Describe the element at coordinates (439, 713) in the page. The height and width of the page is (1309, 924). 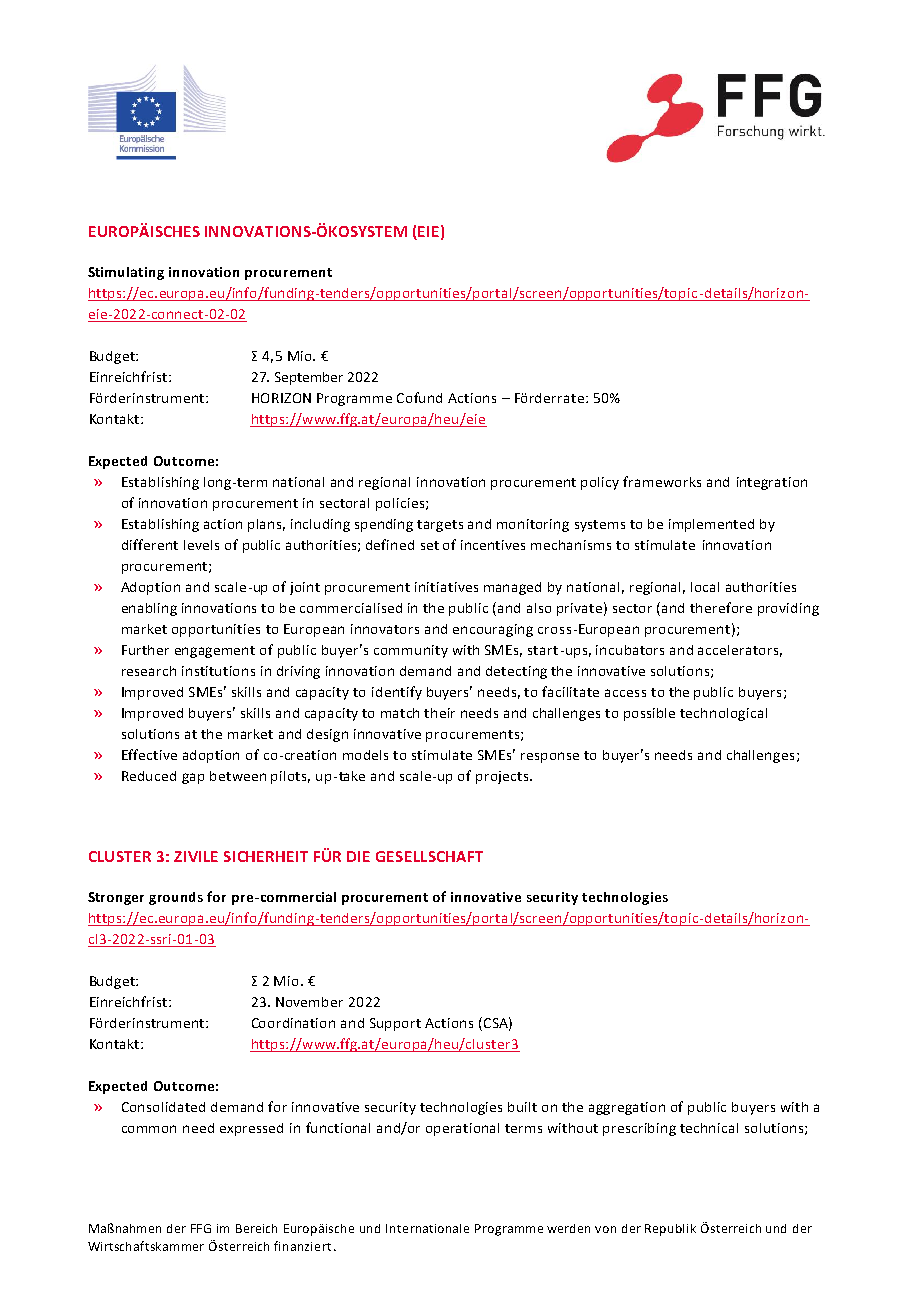
I see `their` at that location.
